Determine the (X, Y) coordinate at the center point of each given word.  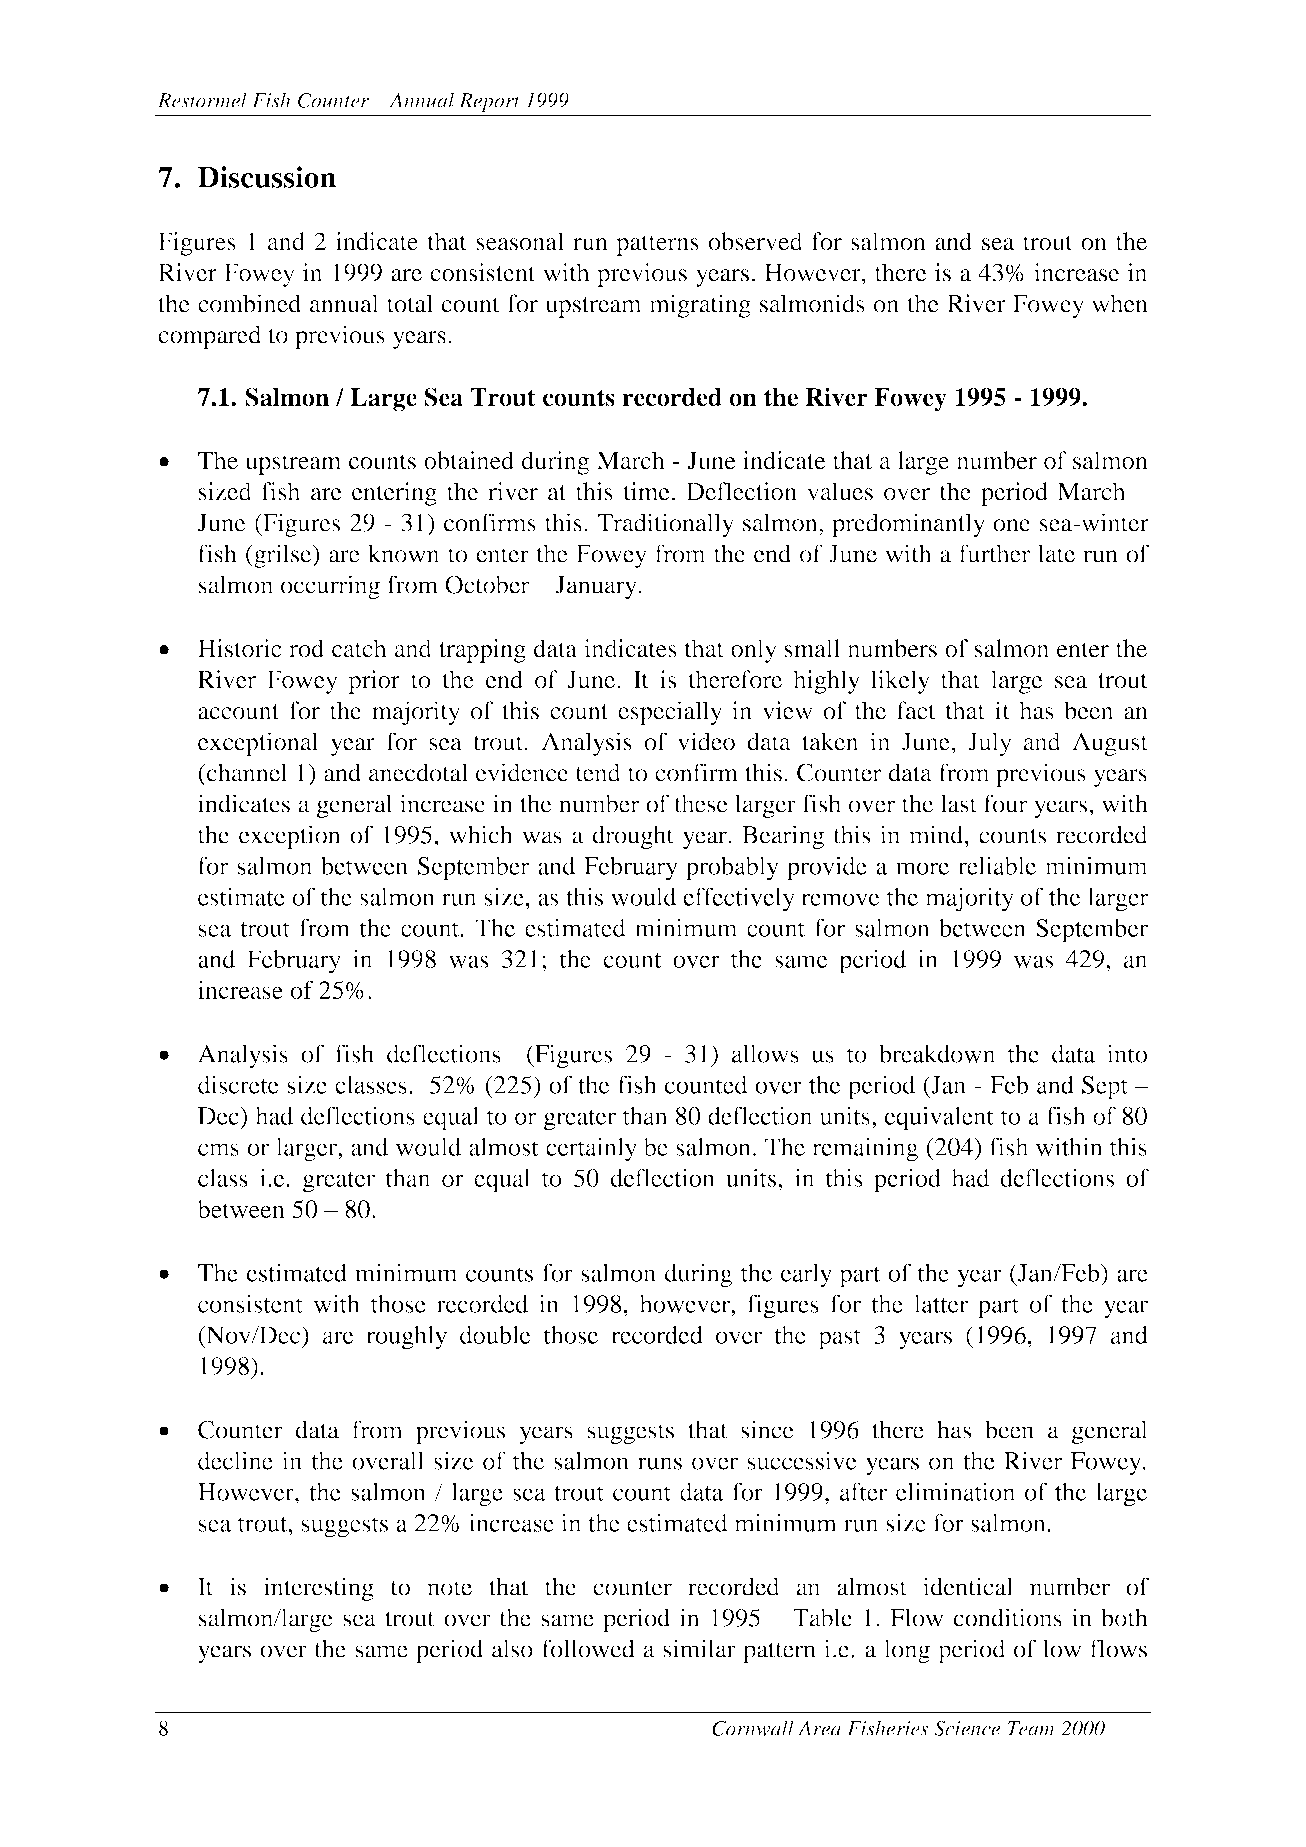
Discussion (267, 177)
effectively (739, 899)
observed (755, 241)
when (1120, 303)
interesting (319, 1589)
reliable (997, 865)
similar (699, 1648)
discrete (238, 1084)
